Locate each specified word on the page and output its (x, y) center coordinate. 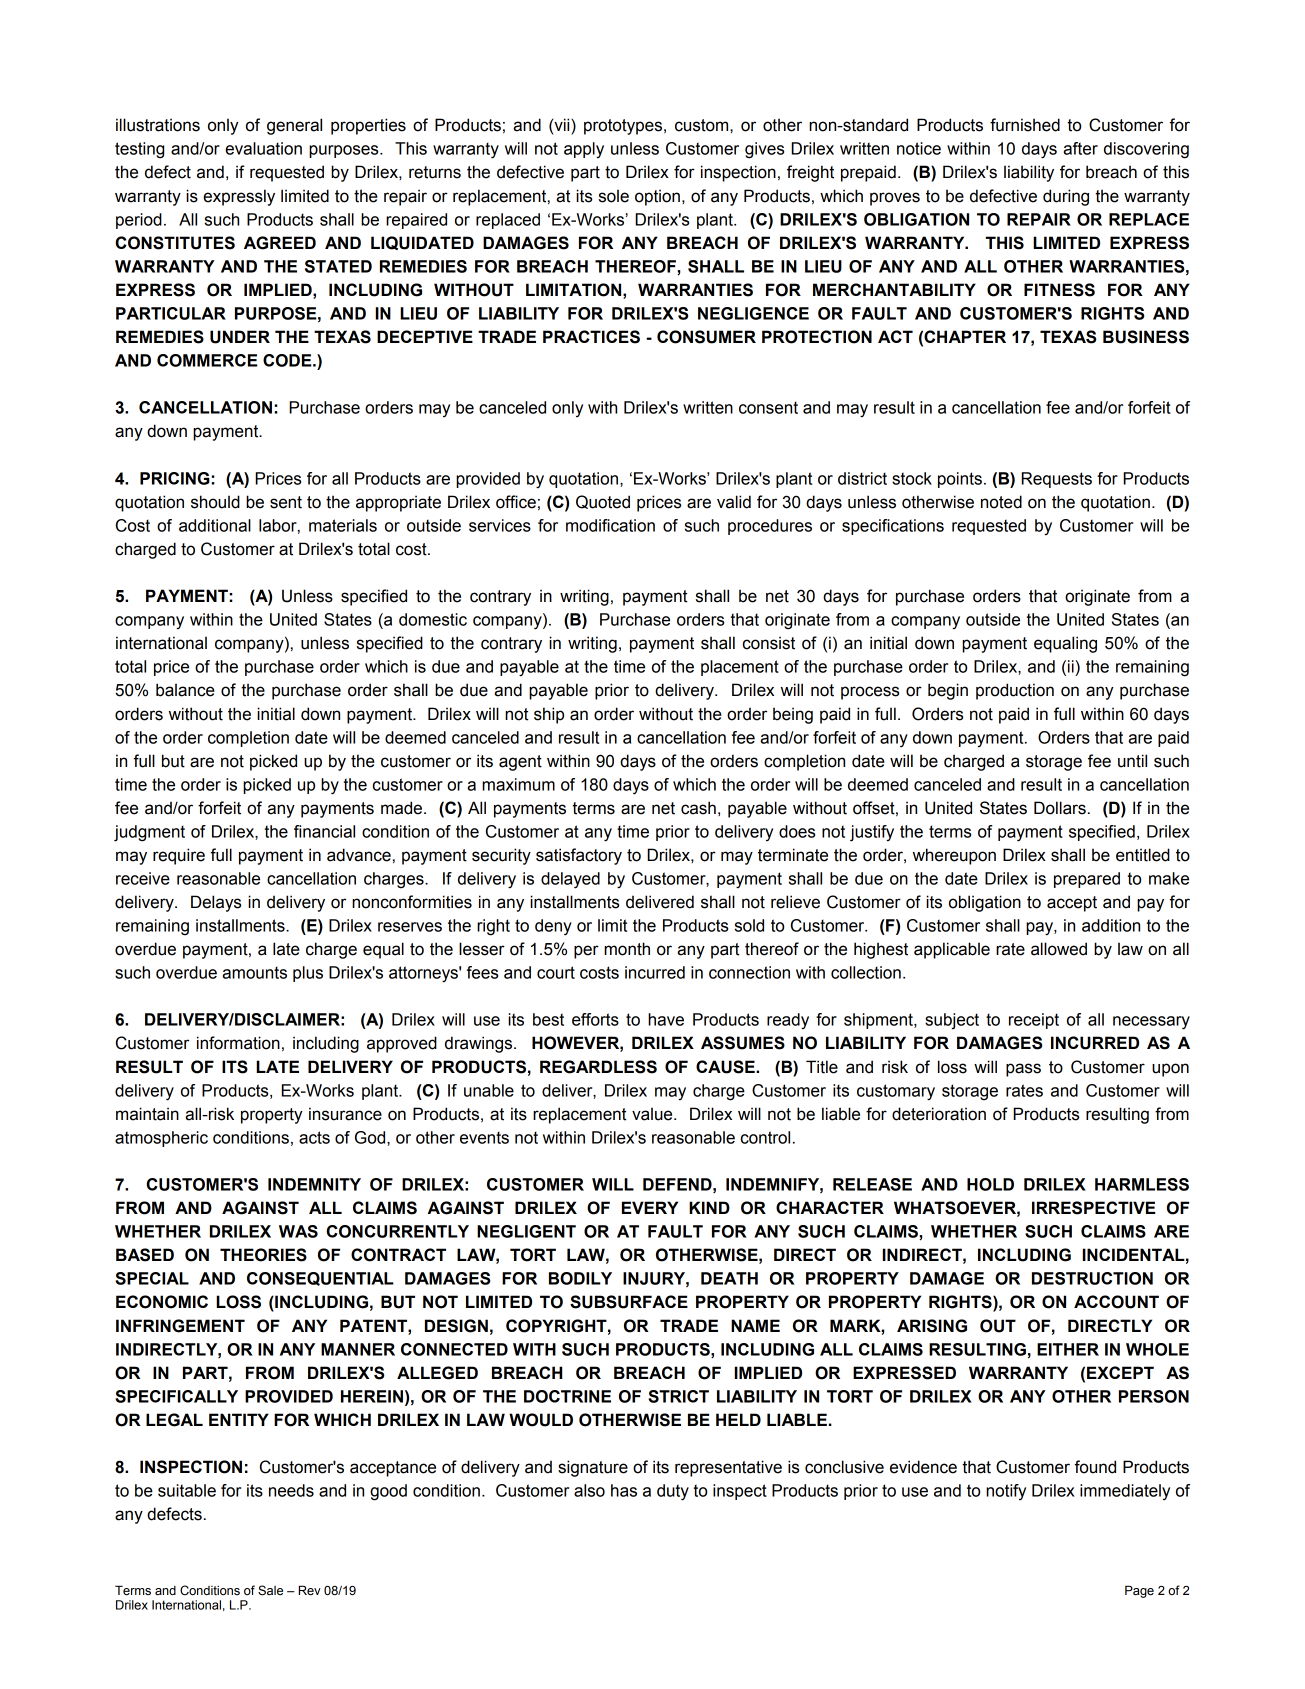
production (1015, 691)
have (666, 1019)
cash (698, 808)
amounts (254, 972)
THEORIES (263, 1255)
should (215, 502)
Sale (270, 1590)
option (657, 197)
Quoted (603, 502)
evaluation (263, 148)
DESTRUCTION (1092, 1278)
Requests (1057, 480)
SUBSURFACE (629, 1302)
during (1066, 197)
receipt (1034, 1021)
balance (185, 690)
